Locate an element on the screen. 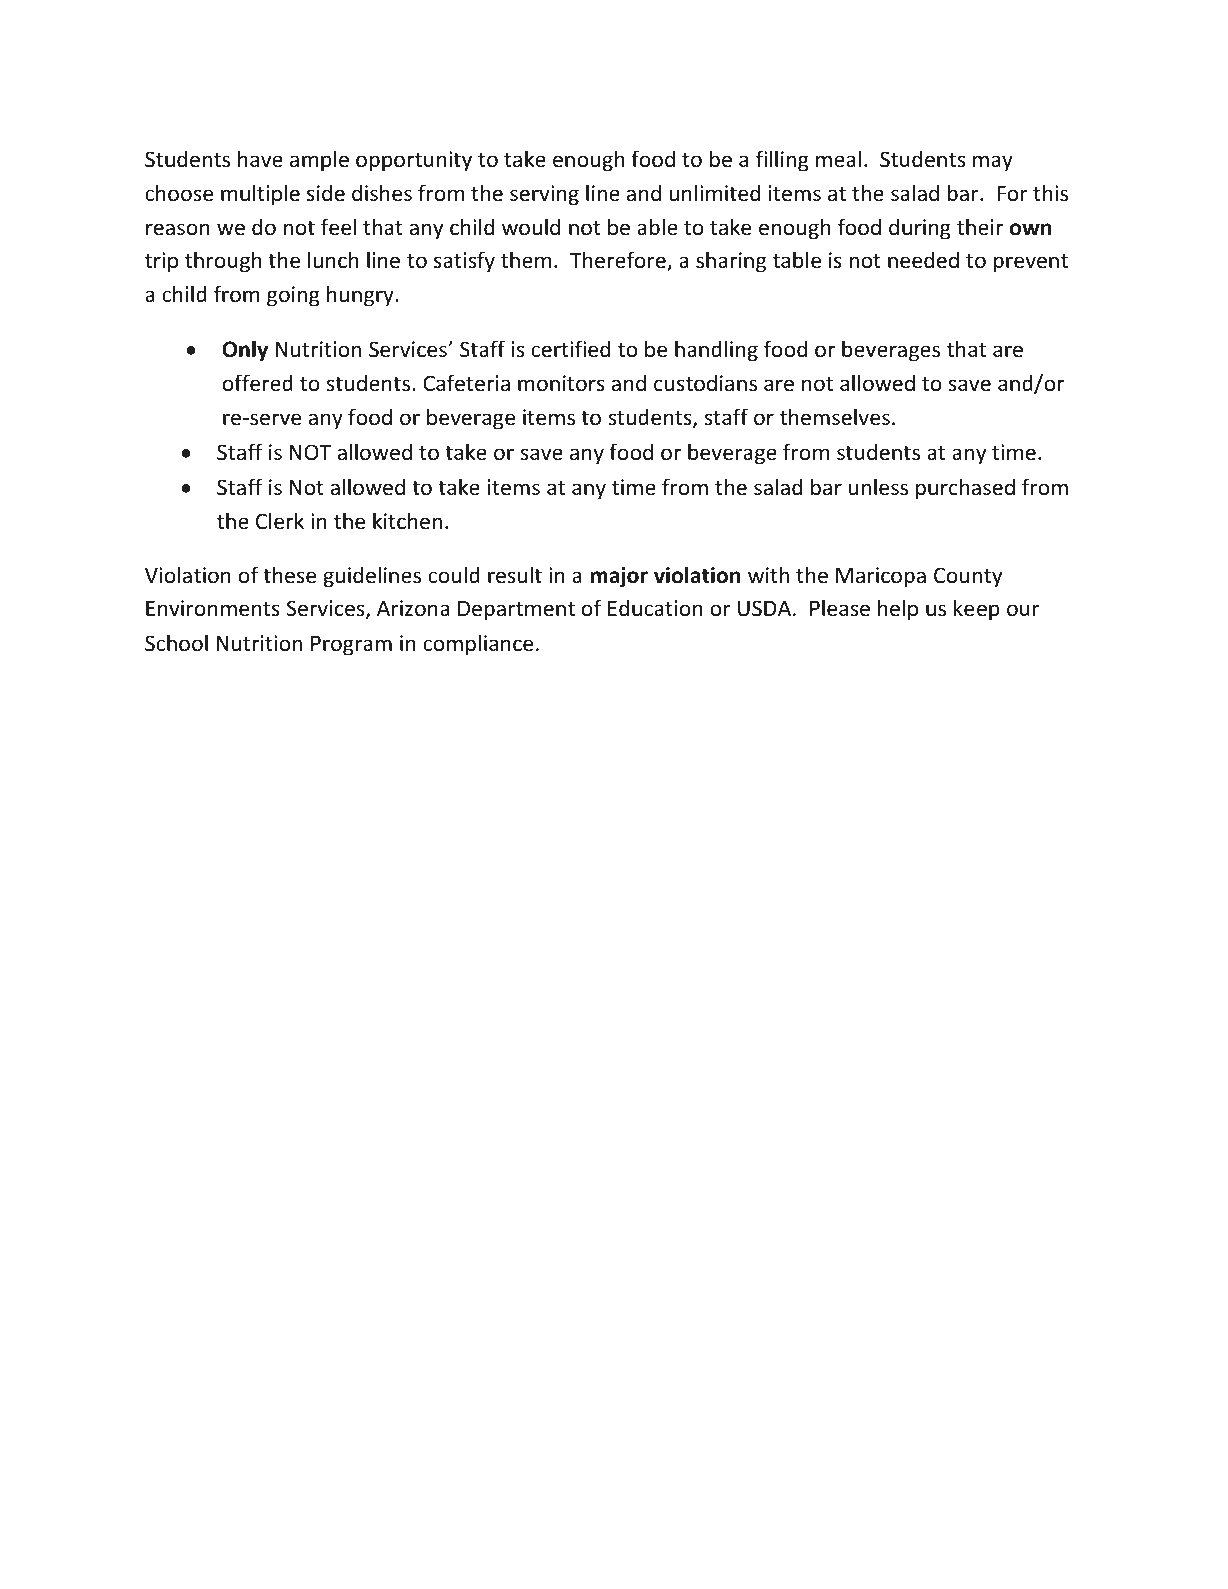 The height and width of the screenshot is (1589, 1228). offered is located at coordinates (258, 383).
